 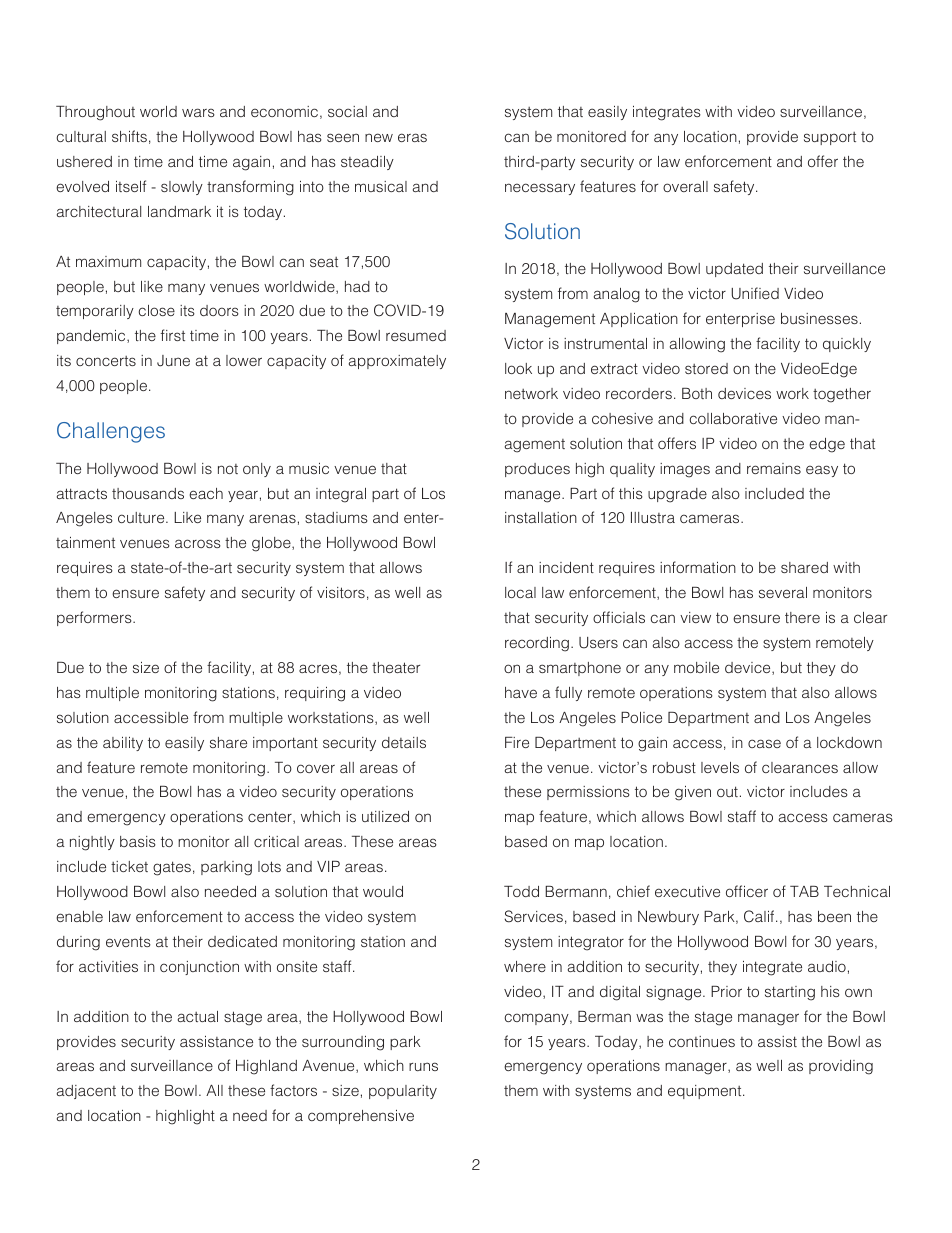 I want to click on remains, so click(x=774, y=468).
